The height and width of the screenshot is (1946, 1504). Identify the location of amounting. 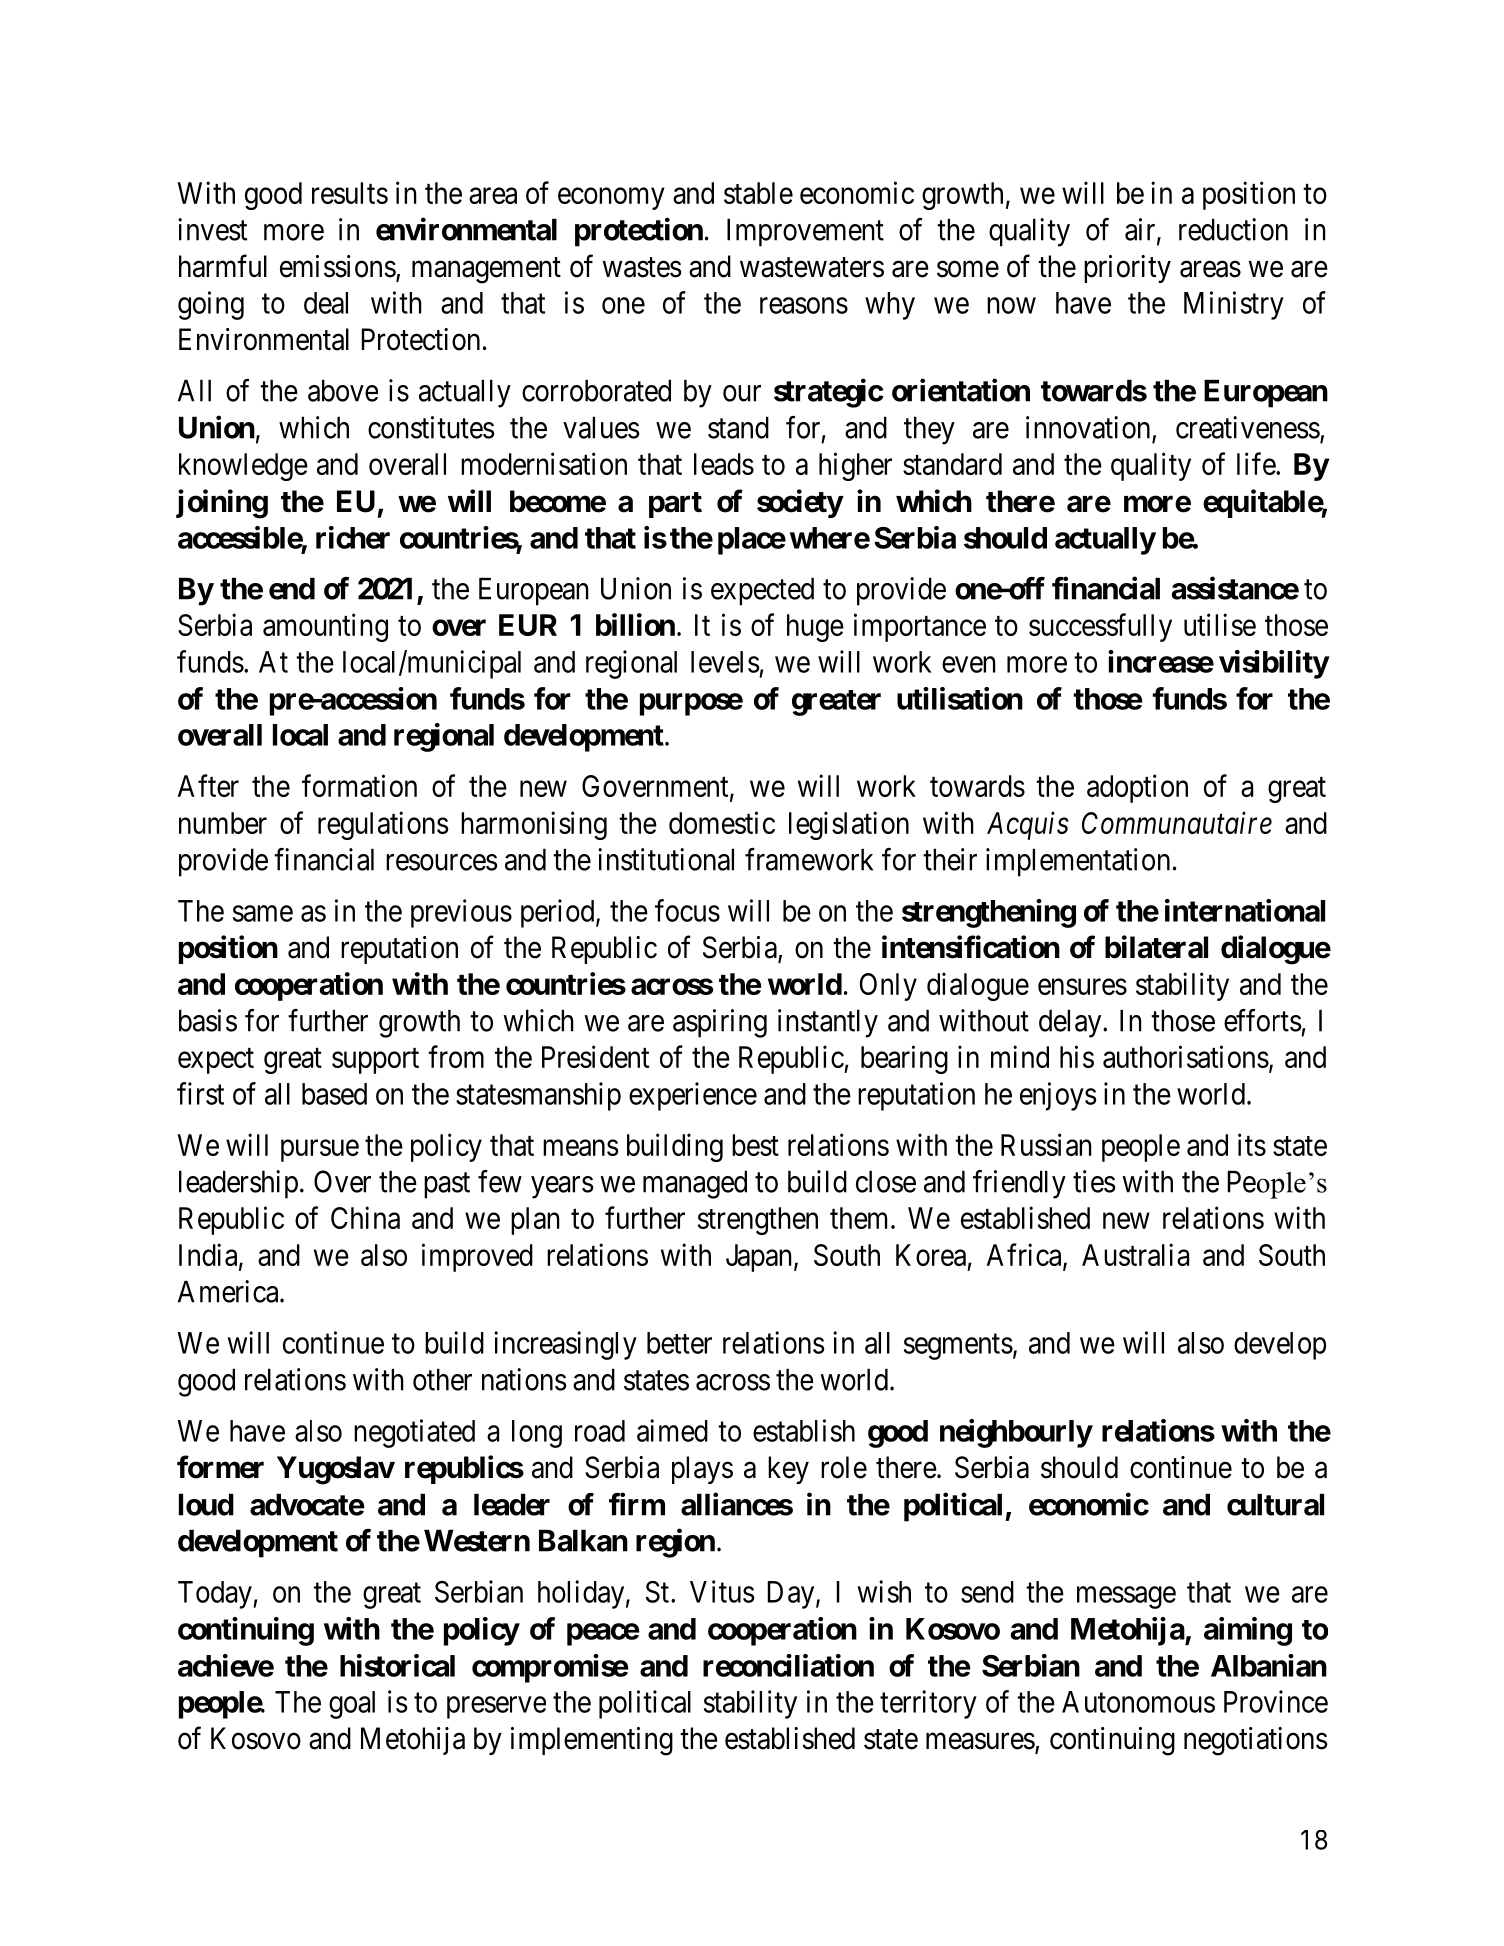
(325, 627).
